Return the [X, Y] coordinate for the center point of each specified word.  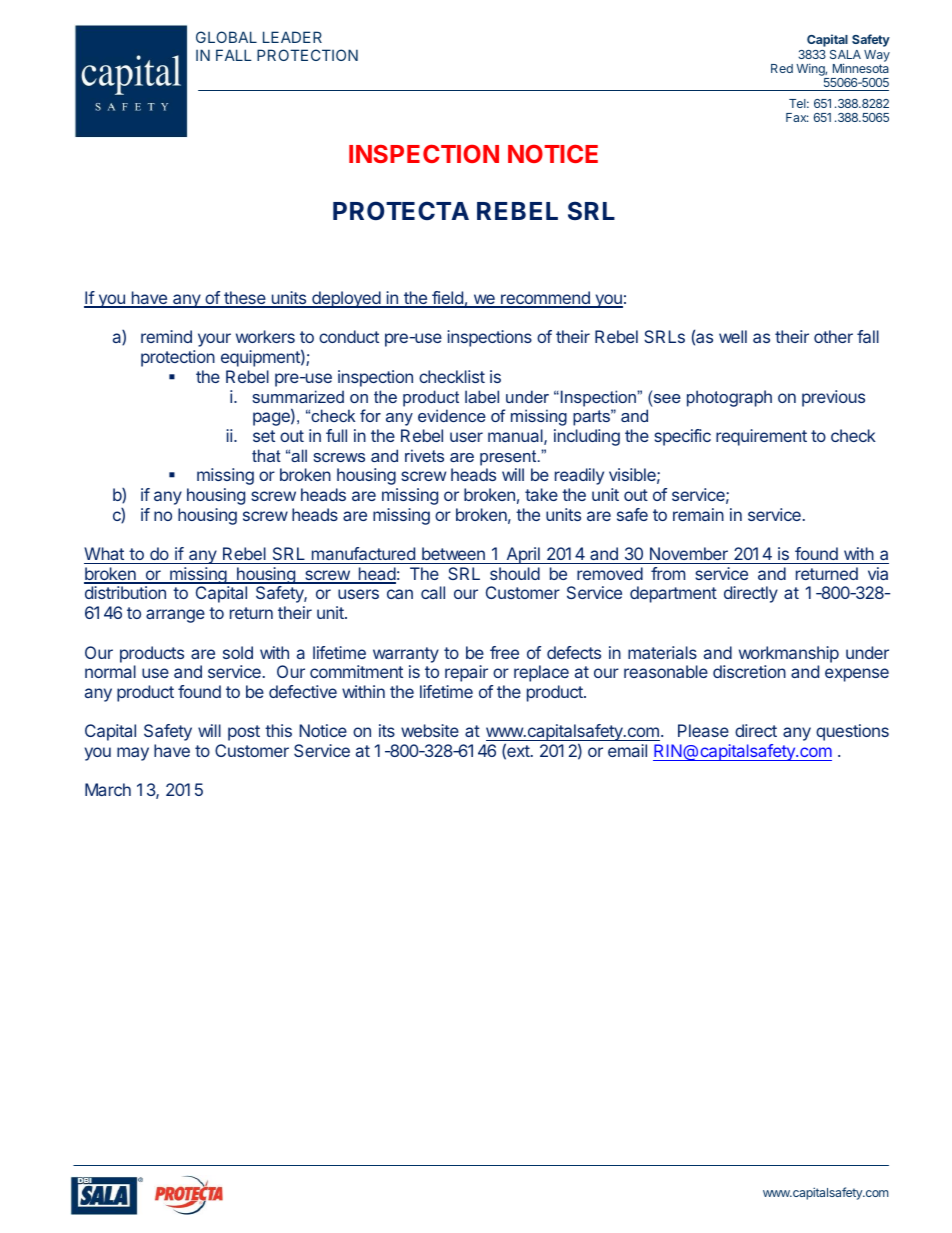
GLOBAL [226, 37]
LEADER [292, 37]
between [453, 553]
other [833, 336]
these [245, 299]
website [430, 730]
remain [698, 514]
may [133, 754]
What [104, 553]
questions [852, 732]
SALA [845, 54]
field [447, 299]
